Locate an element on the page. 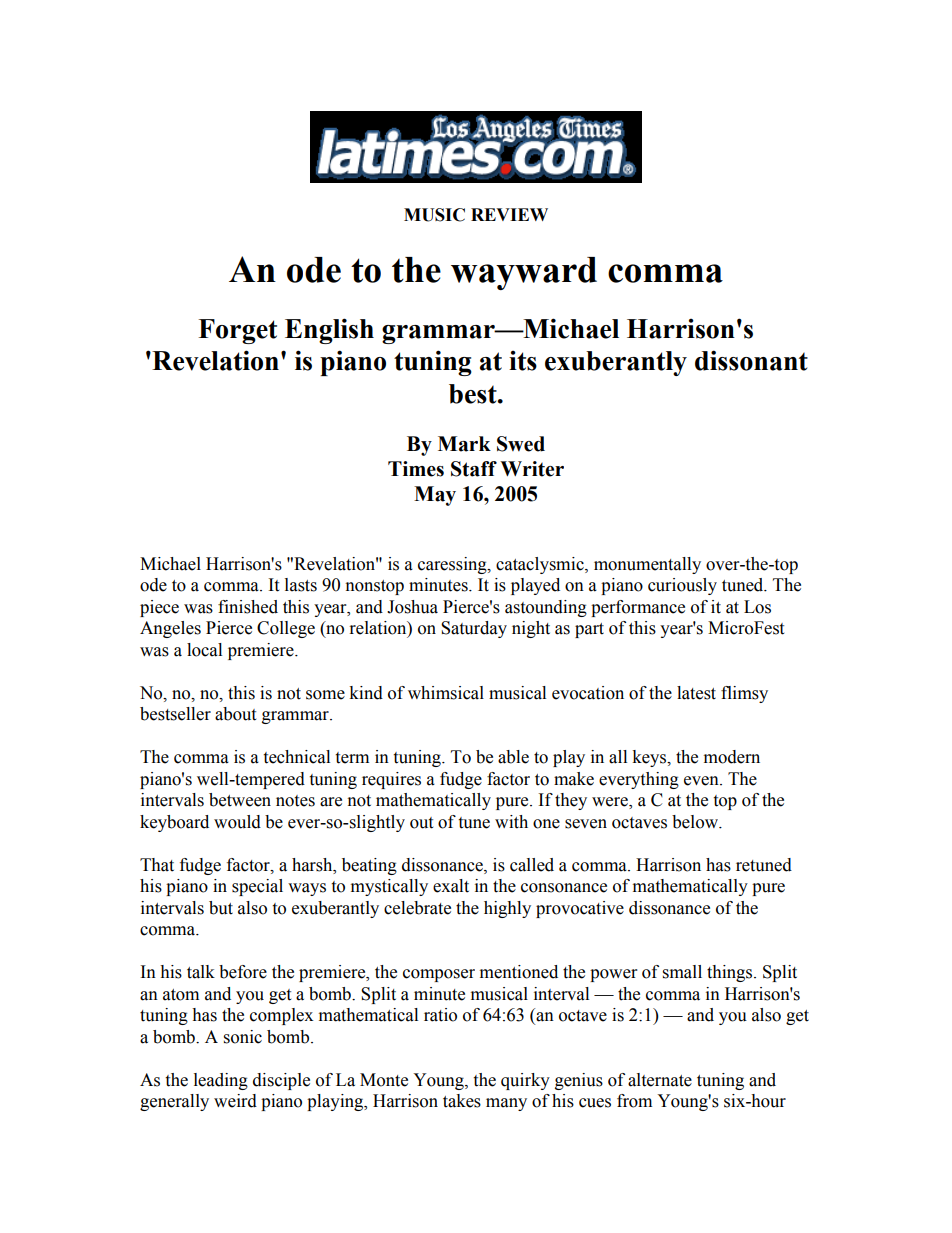  Saturday is located at coordinates (474, 629).
